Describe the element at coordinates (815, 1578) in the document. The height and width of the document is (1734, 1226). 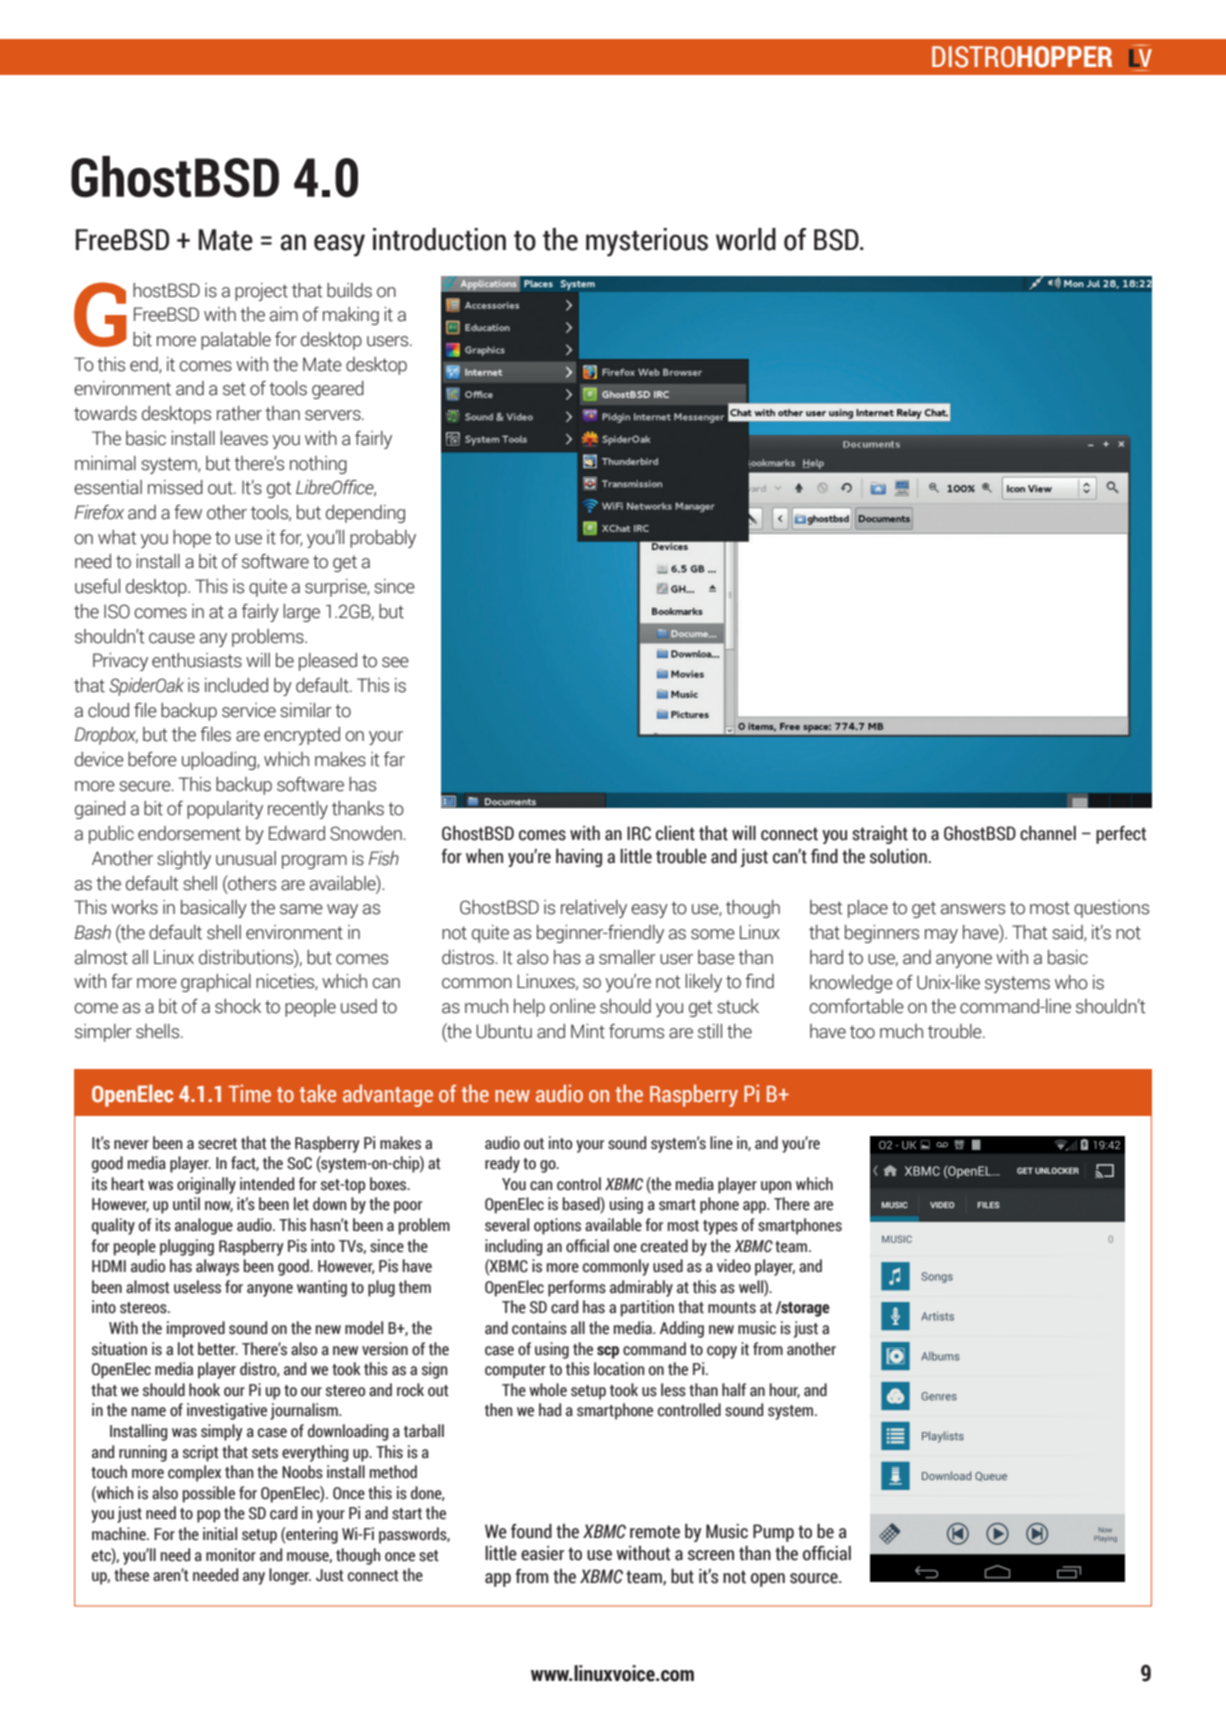
I see `source` at that location.
